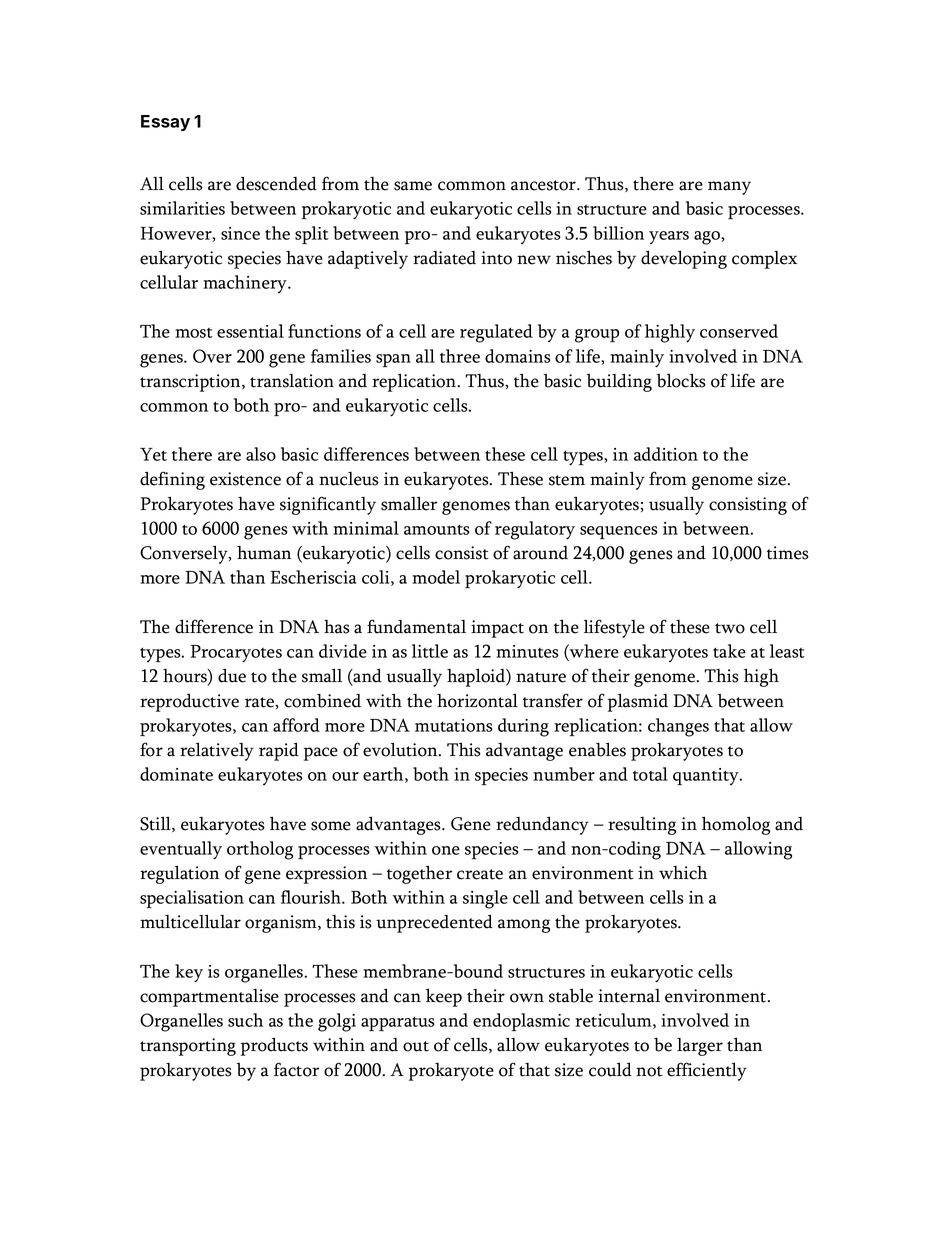 This screenshot has height=1233, width=952. What do you see at coordinates (436, 577) in the screenshot?
I see `model` at bounding box center [436, 577].
